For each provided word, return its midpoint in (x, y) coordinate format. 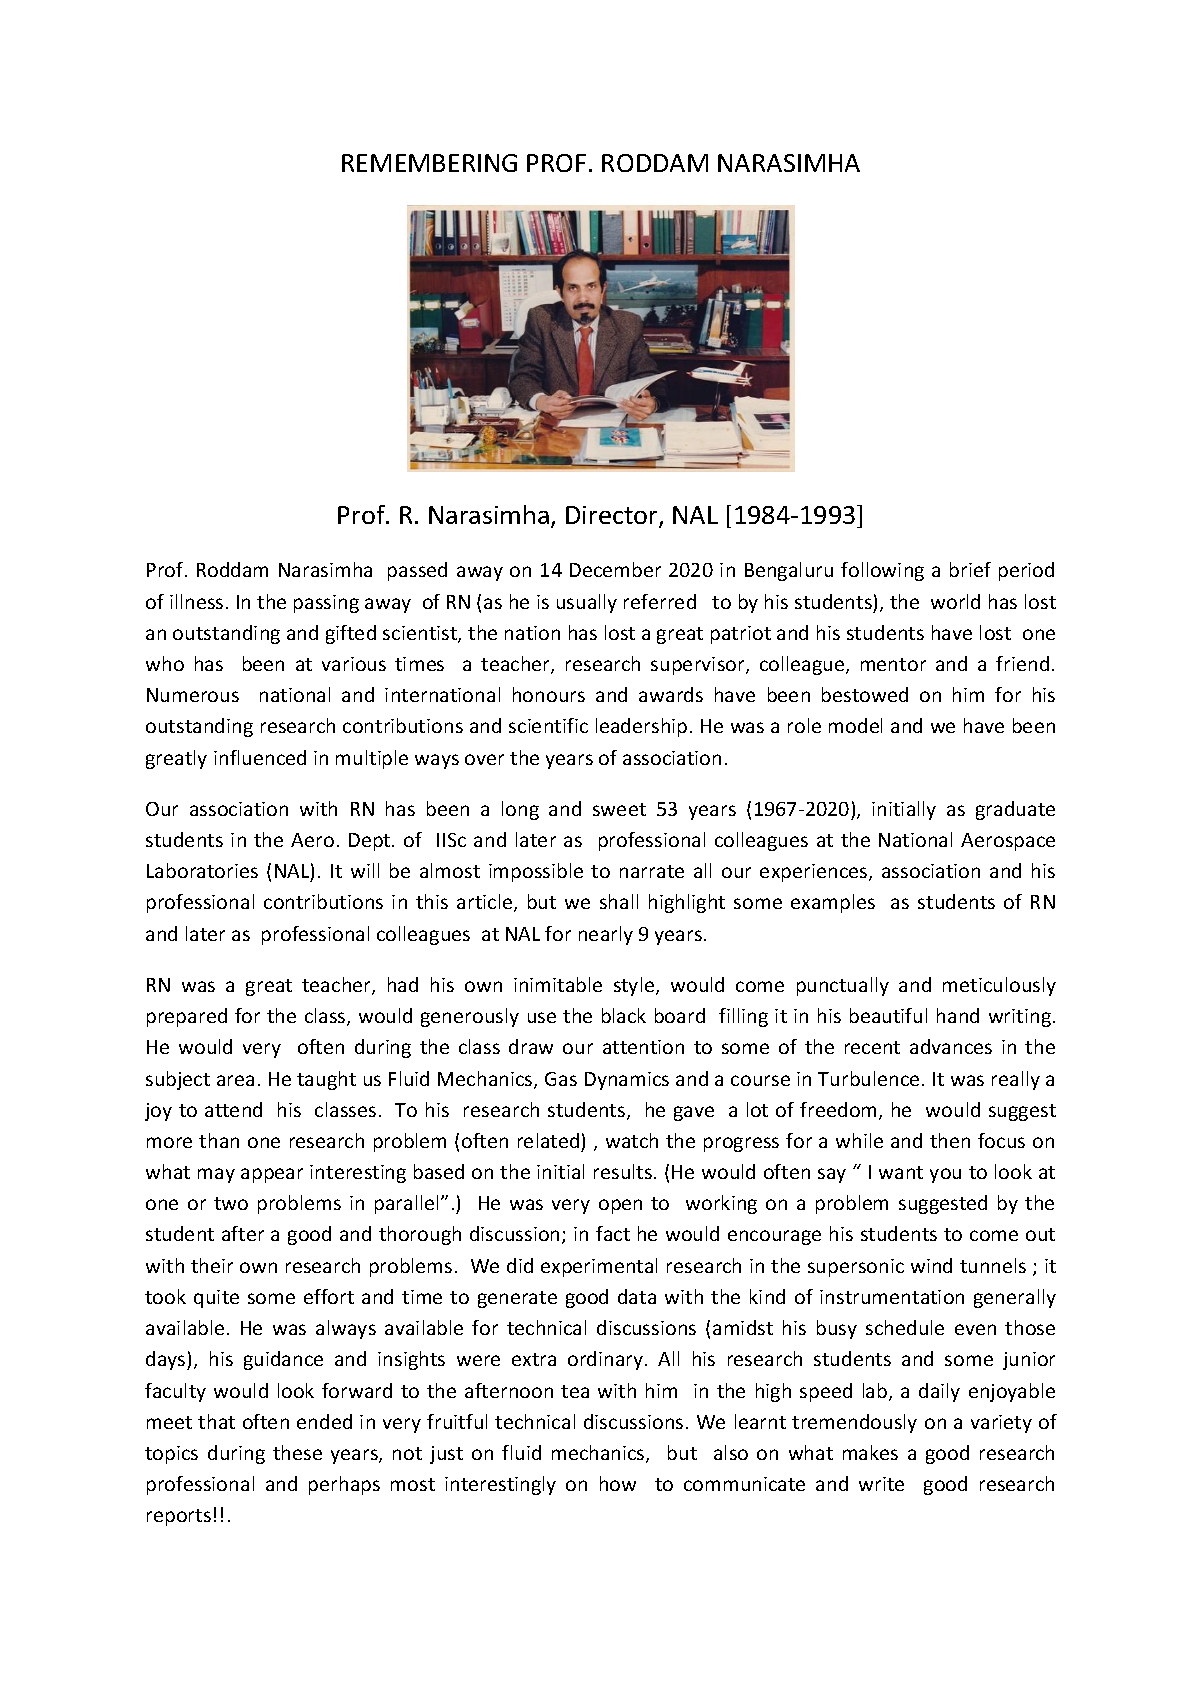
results (624, 1171)
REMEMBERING (429, 163)
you (945, 1175)
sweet (619, 809)
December (615, 569)
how (618, 1483)
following (882, 571)
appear (272, 1175)
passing (326, 604)
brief (970, 569)
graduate (1015, 810)
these (297, 1452)
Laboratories (202, 870)
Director (613, 516)
